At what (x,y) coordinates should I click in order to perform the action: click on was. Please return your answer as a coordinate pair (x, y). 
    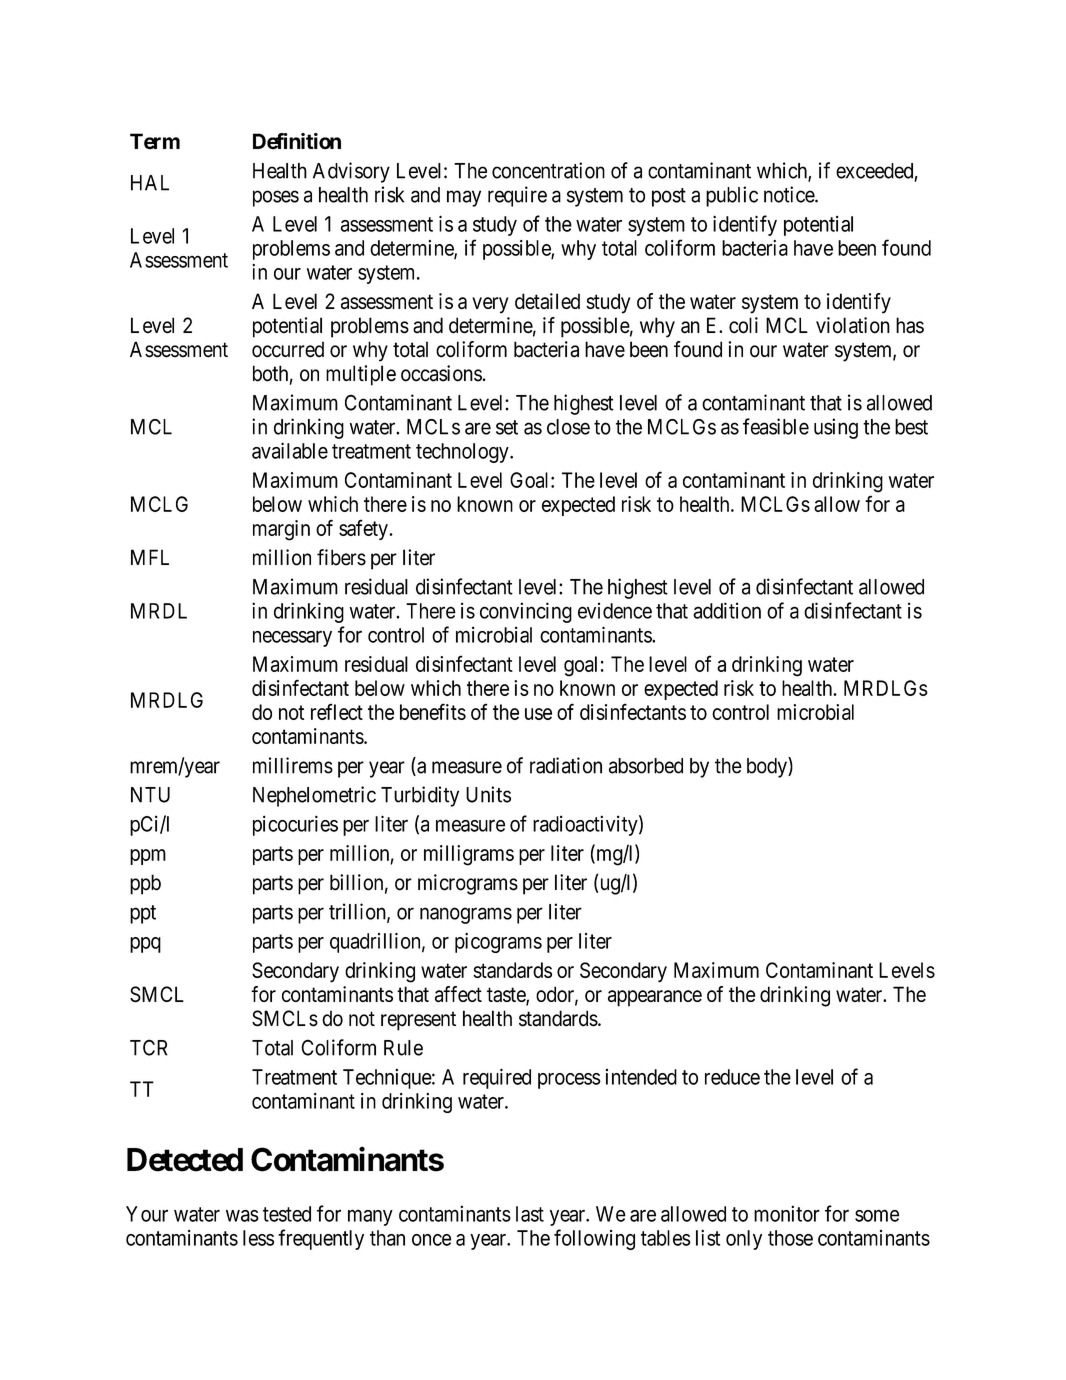
    Looking at the image, I should click on (242, 1216).
